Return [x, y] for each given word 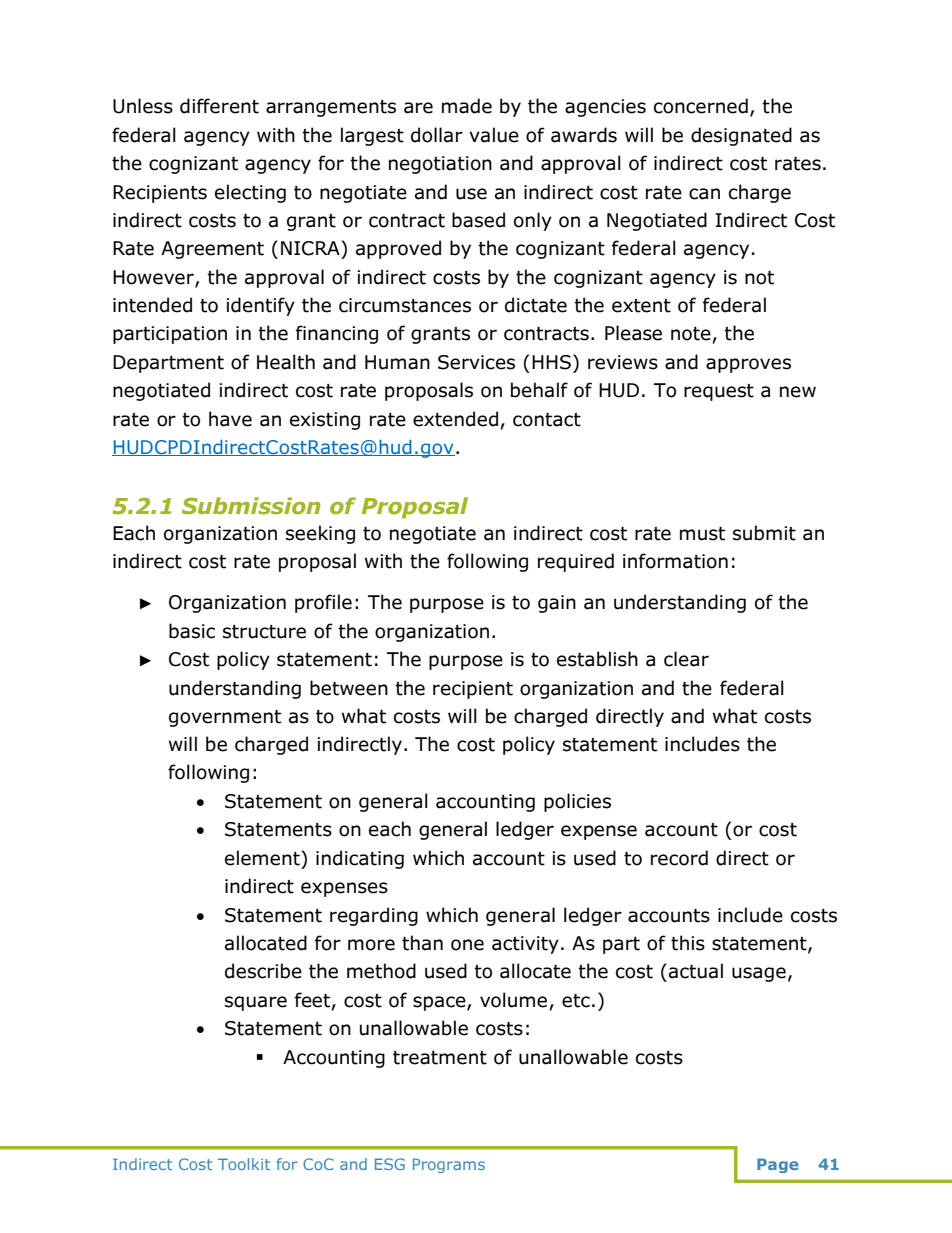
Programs [449, 1165]
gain [557, 604]
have [230, 419]
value [494, 135]
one [467, 945]
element [263, 858]
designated [741, 136]
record [679, 858]
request [719, 392]
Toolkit [244, 1164]
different [219, 106]
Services [476, 362]
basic [192, 631]
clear [686, 659]
